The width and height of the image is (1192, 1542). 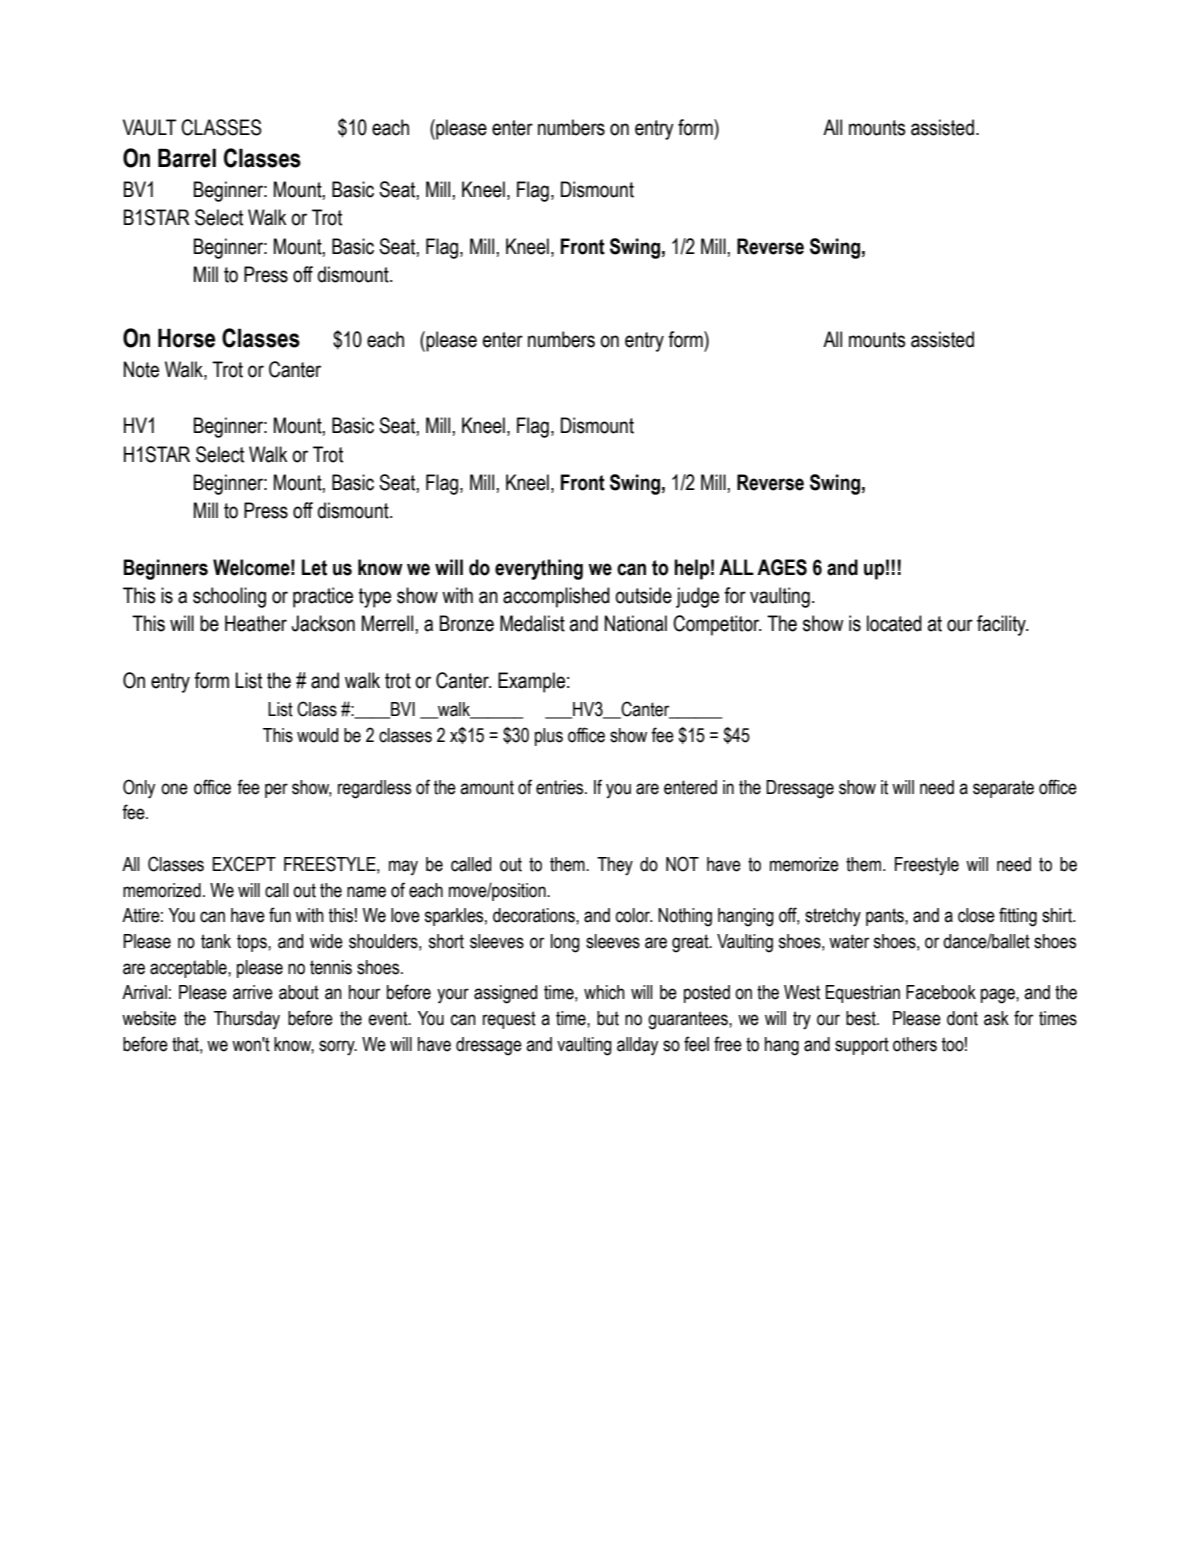 I want to click on Thursday, so click(x=247, y=1020).
